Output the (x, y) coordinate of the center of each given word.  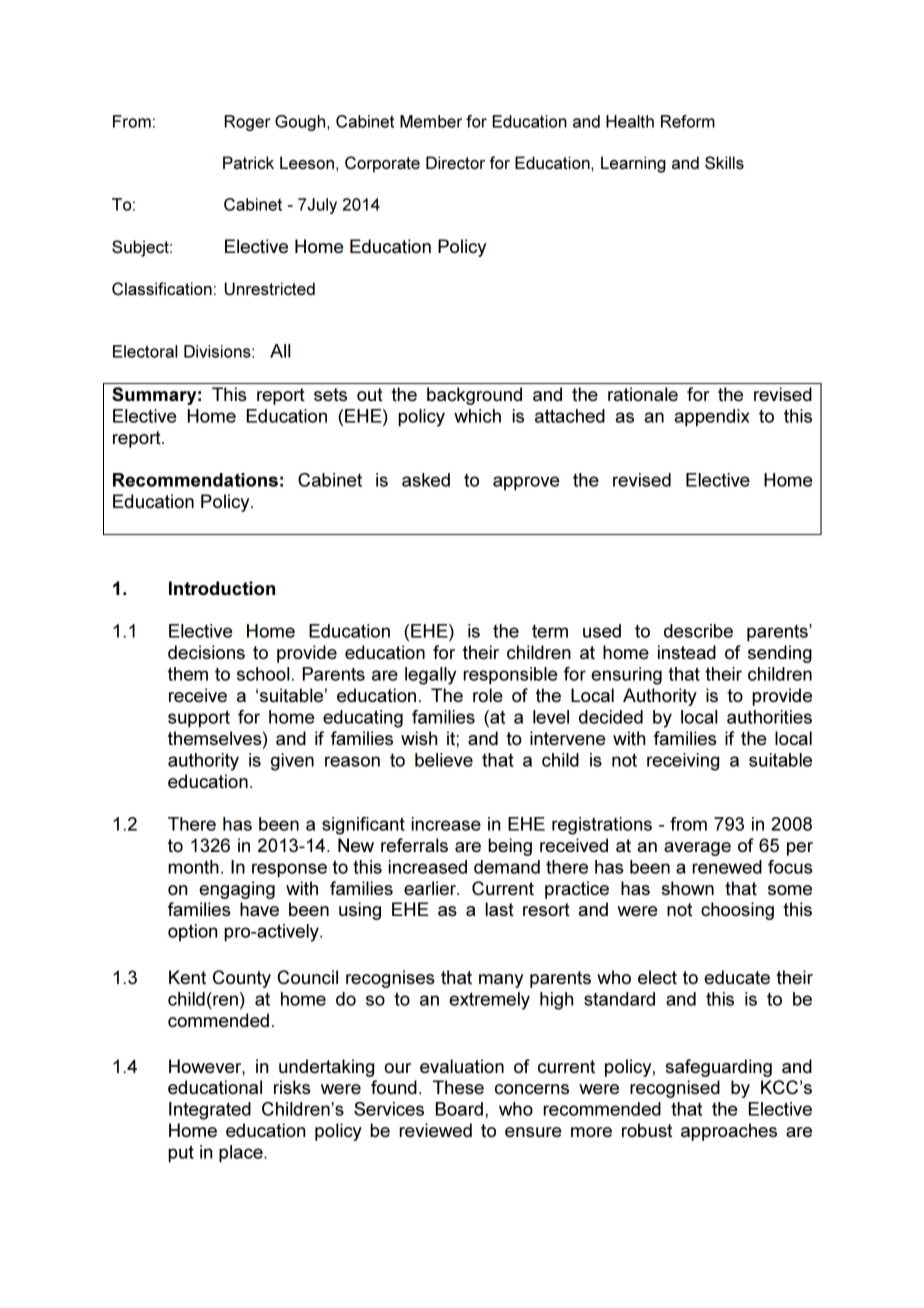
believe (444, 760)
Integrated (210, 1111)
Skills (724, 162)
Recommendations (195, 480)
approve (526, 483)
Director (455, 162)
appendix (711, 418)
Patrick (248, 162)
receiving (683, 762)
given (292, 762)
